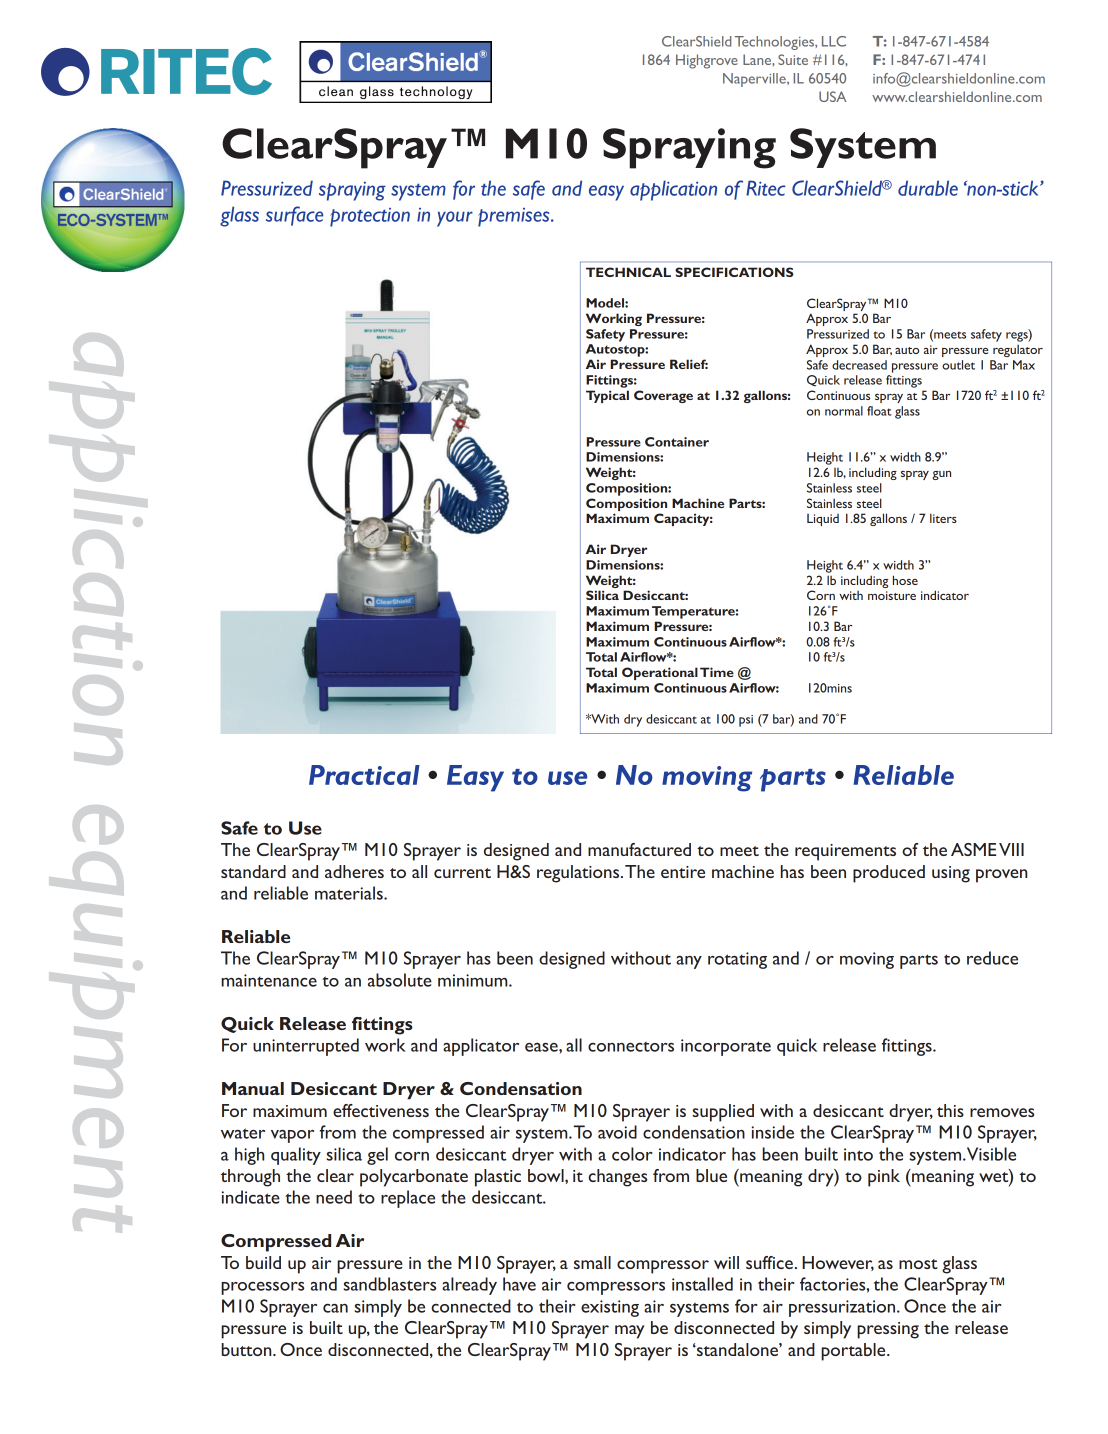 This page has width=1108, height=1434. What do you see at coordinates (610, 1308) in the page?
I see `existing` at bounding box center [610, 1308].
